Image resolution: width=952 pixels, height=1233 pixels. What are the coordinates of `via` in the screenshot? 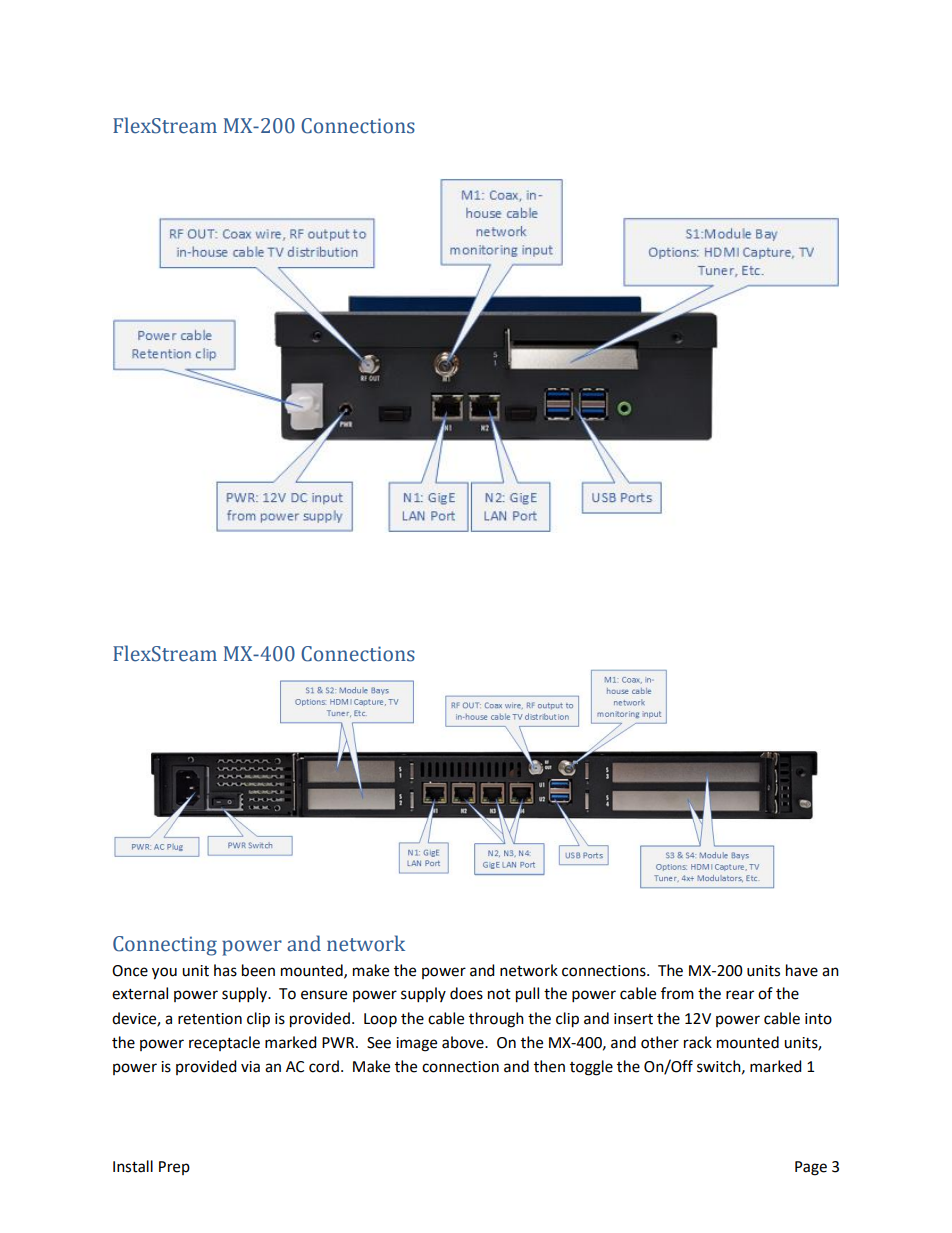 It's located at (250, 1067).
